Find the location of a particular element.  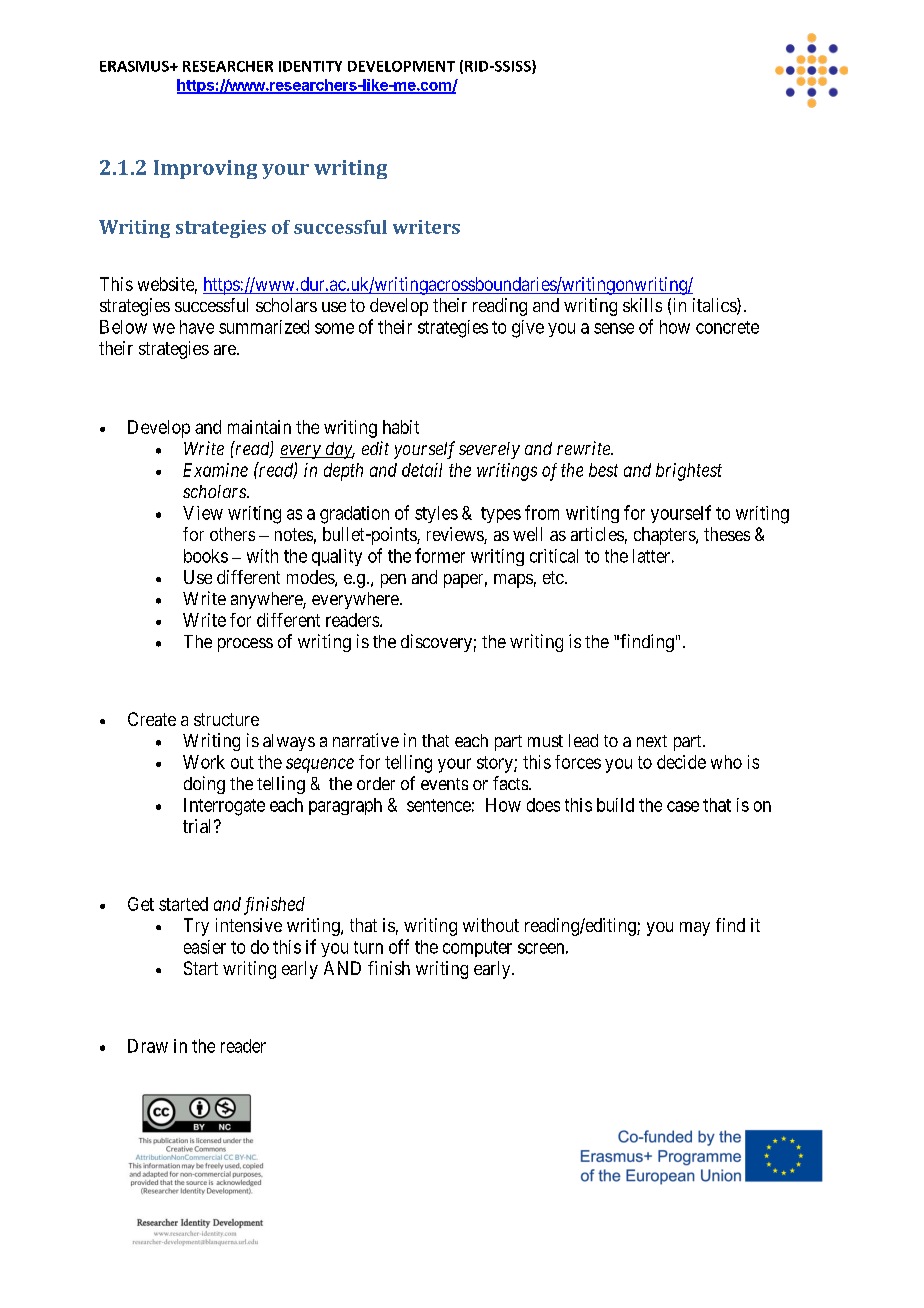

off is located at coordinates (399, 946).
